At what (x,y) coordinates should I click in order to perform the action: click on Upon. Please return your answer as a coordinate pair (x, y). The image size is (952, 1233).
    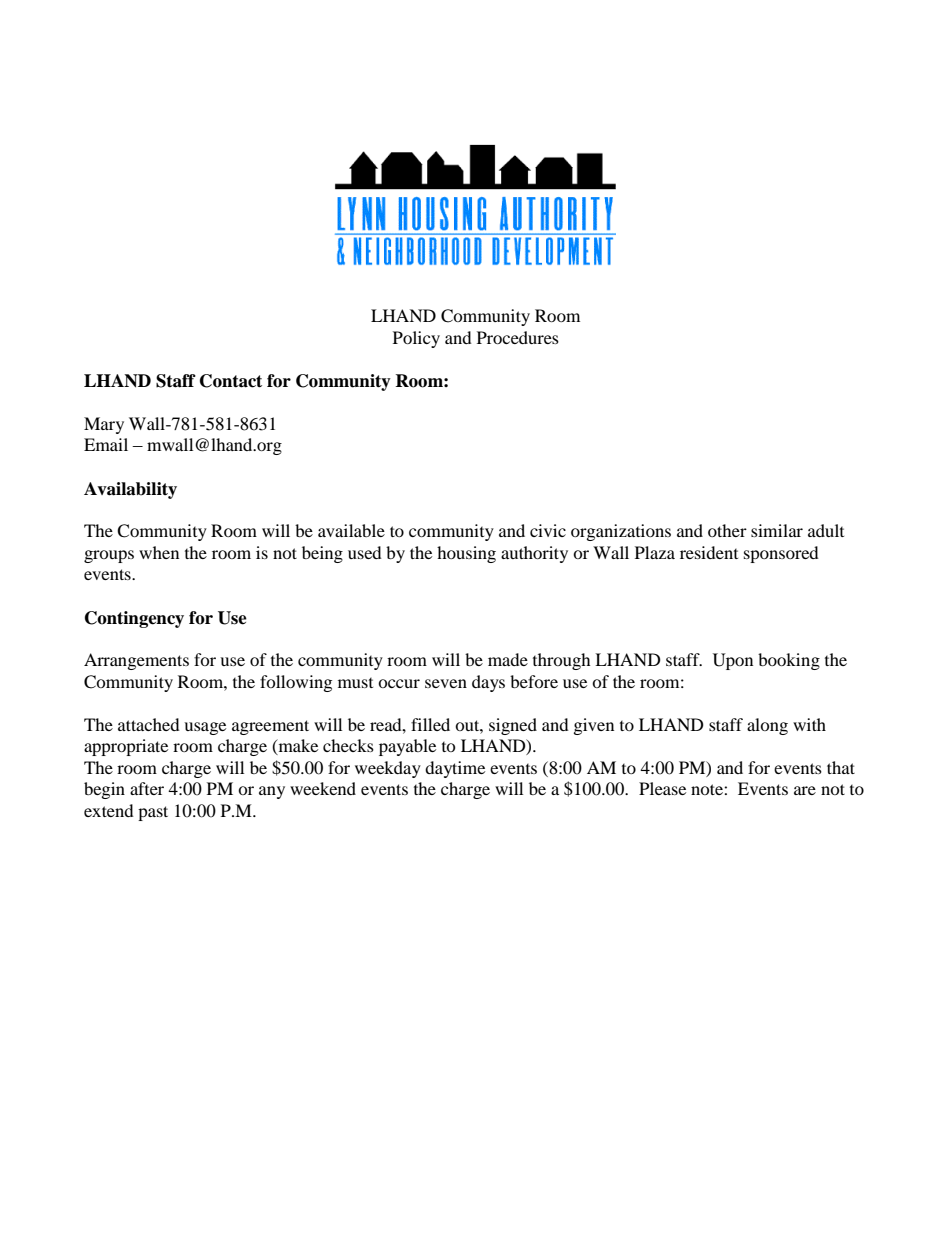
    Looking at the image, I should click on (733, 661).
